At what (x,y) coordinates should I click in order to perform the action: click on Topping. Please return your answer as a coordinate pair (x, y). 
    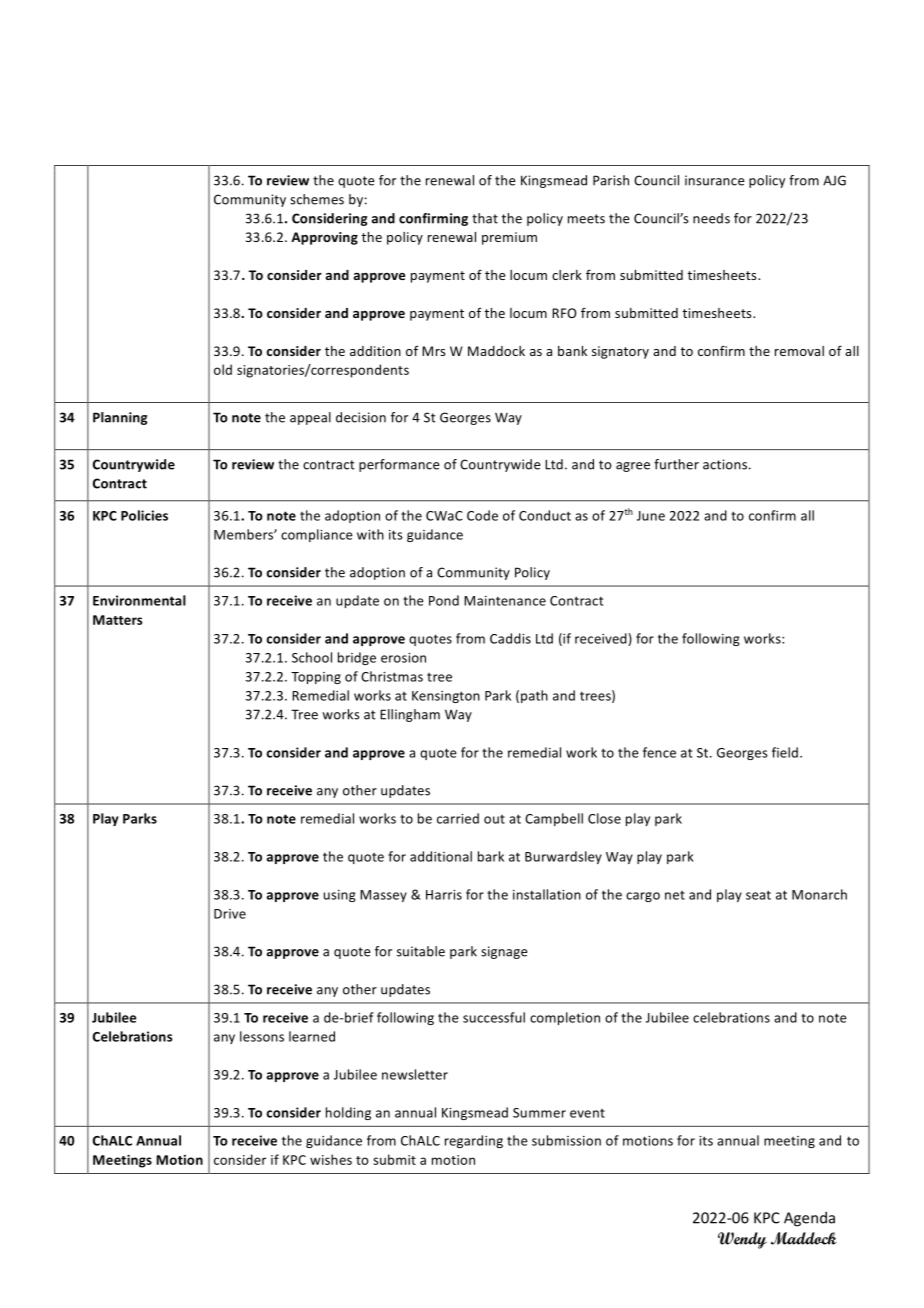
    Looking at the image, I should click on (316, 678).
